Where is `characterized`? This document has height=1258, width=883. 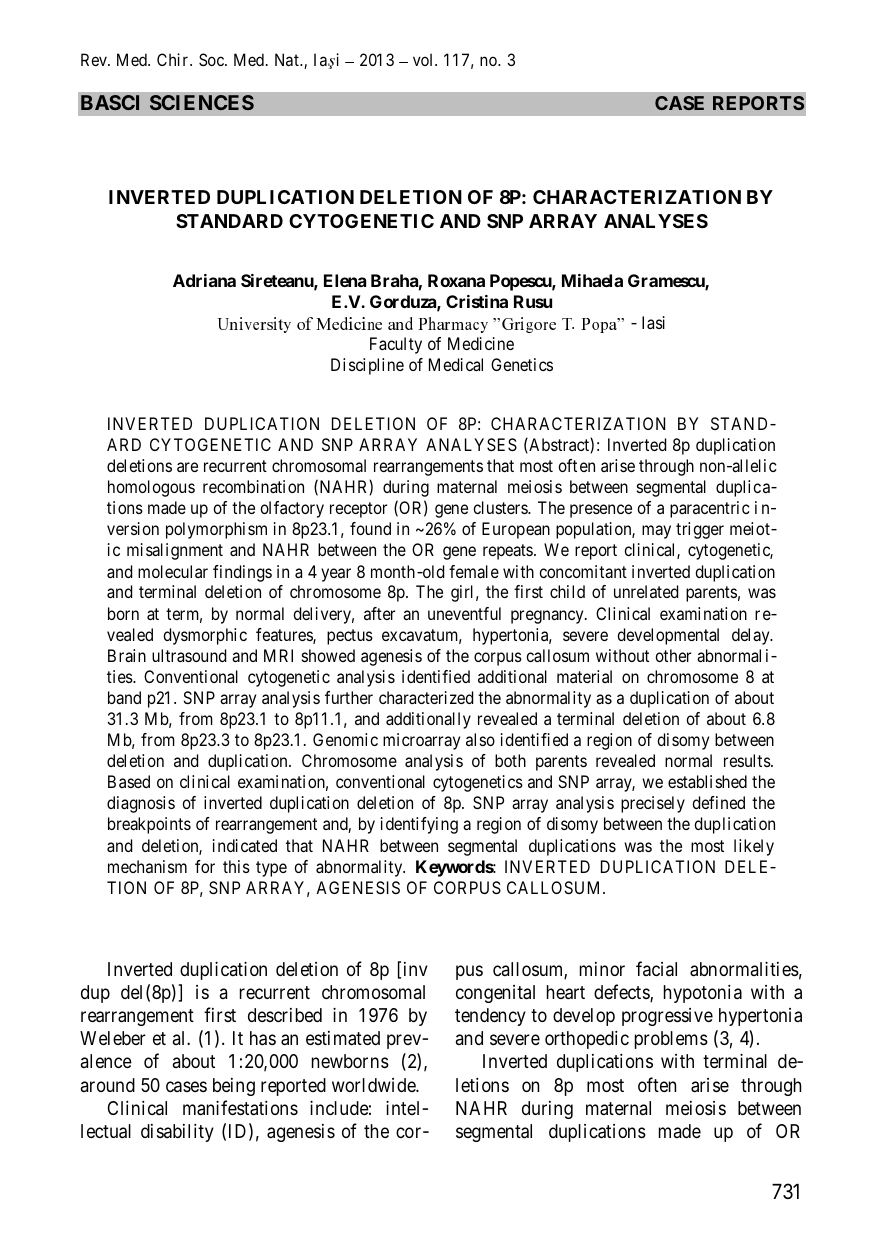 characterized is located at coordinates (426, 697).
